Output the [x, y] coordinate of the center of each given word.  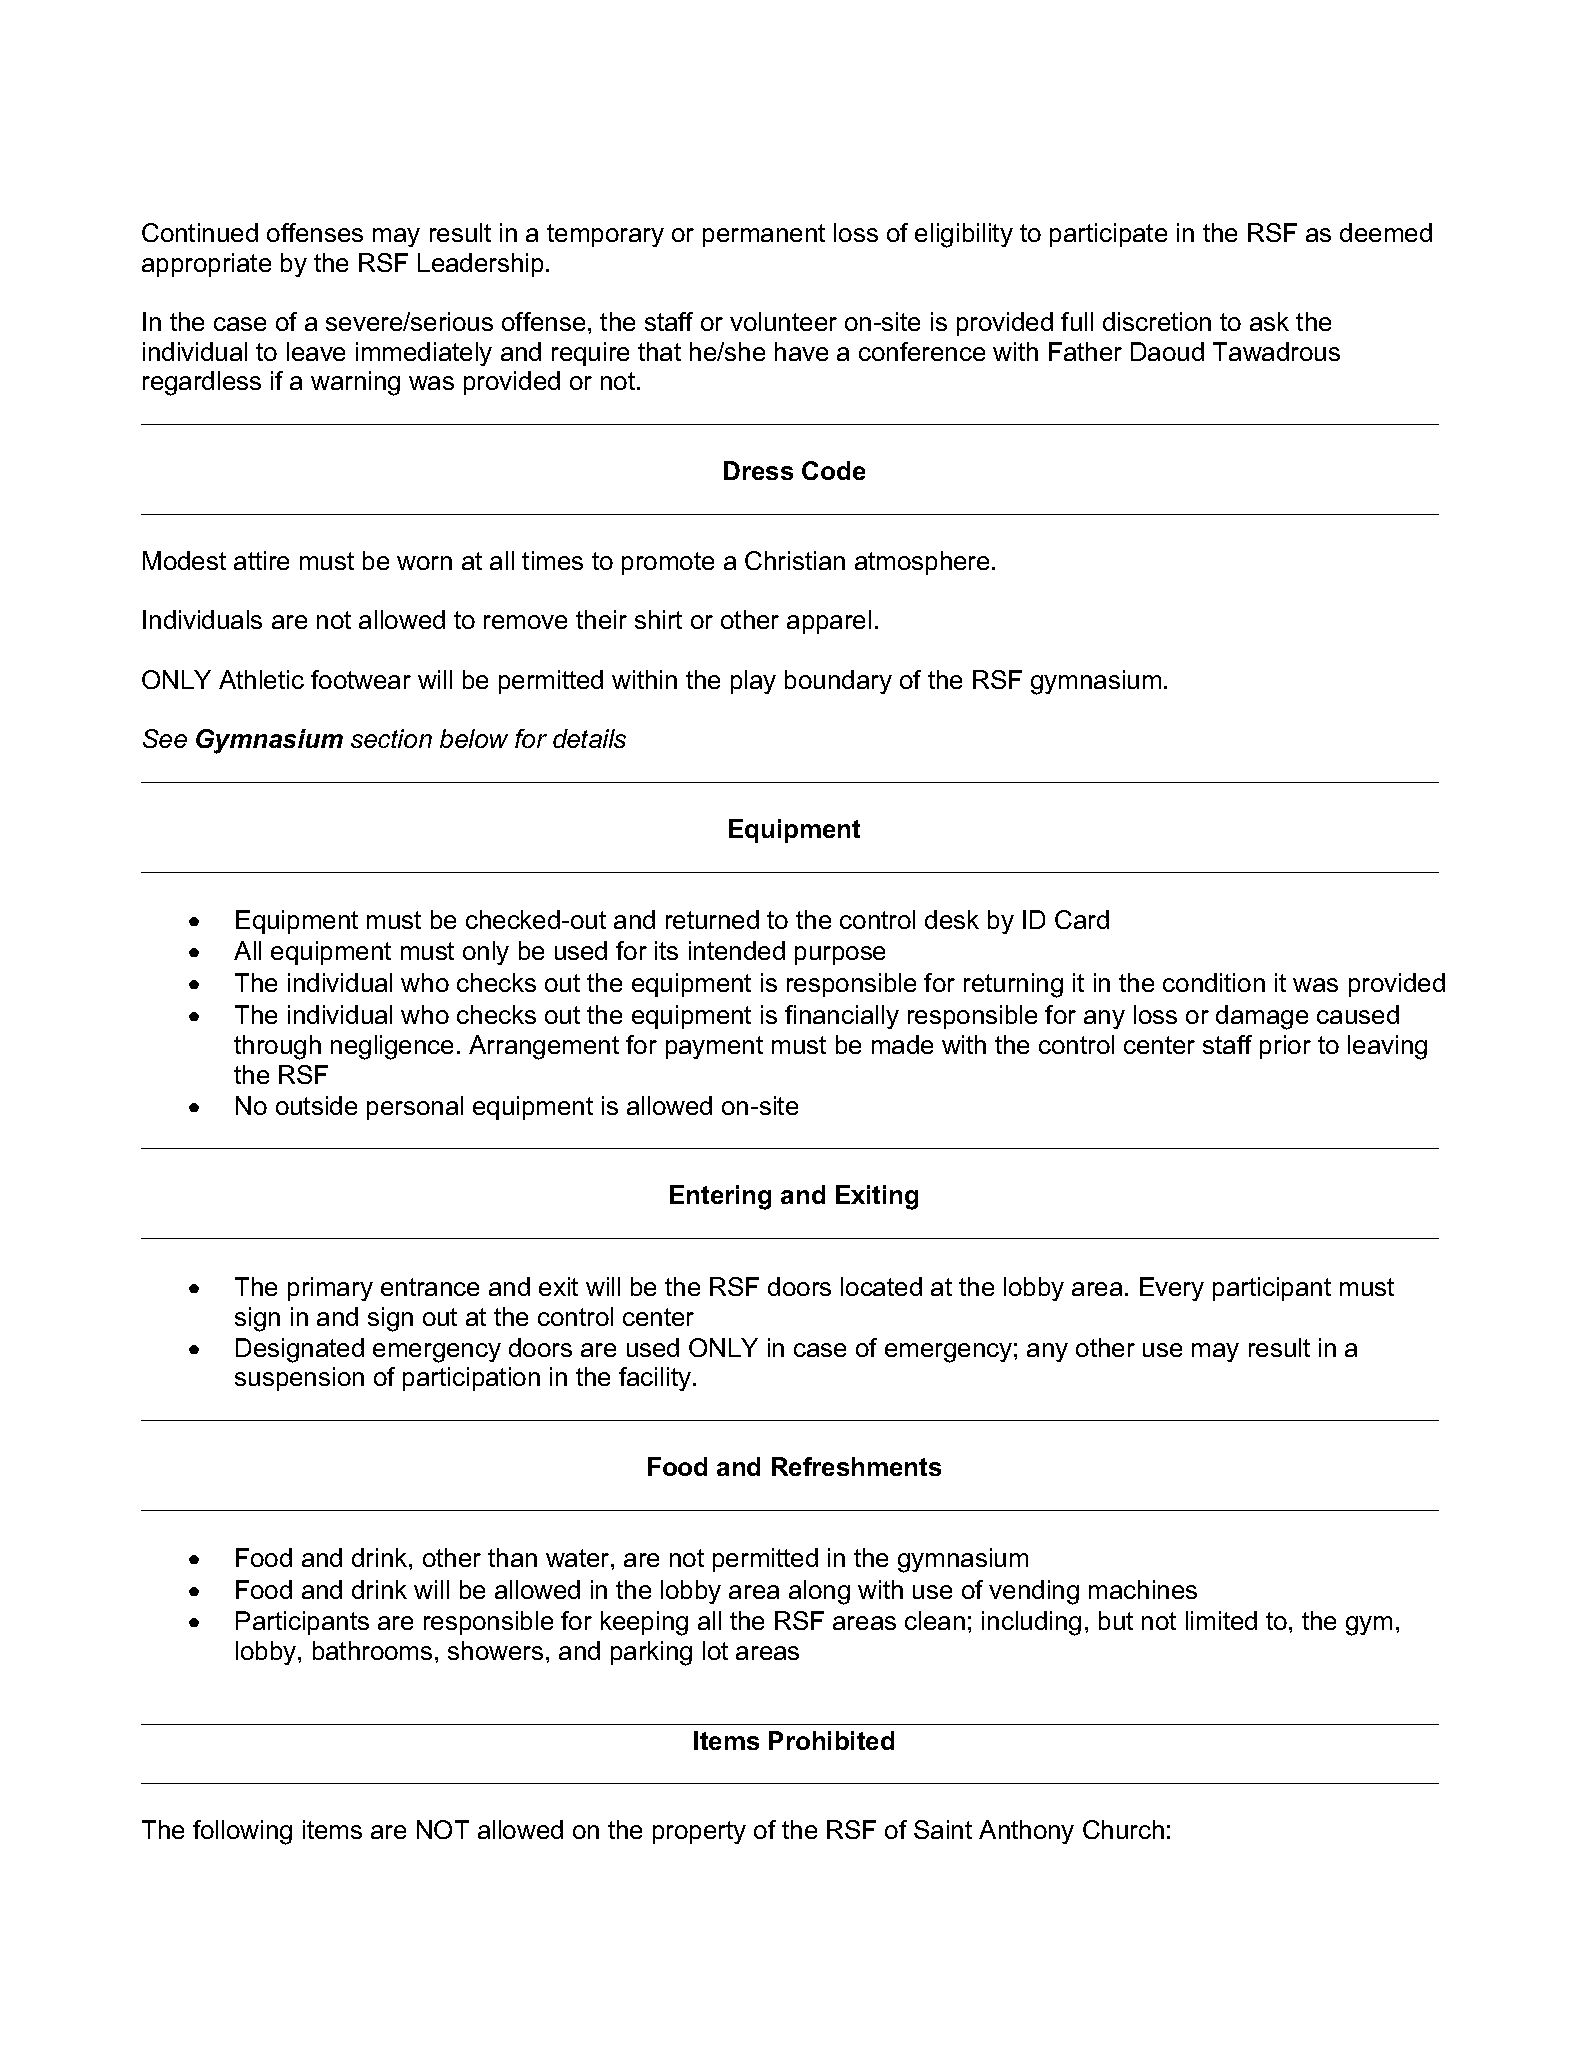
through [277, 1047]
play [753, 682]
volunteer [783, 321]
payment [714, 1047]
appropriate [206, 265]
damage [1262, 1017]
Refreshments [856, 1466]
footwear [361, 679]
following [242, 1832]
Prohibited [831, 1740]
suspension [299, 1379]
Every [1172, 1289]
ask [1269, 321]
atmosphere [922, 563]
